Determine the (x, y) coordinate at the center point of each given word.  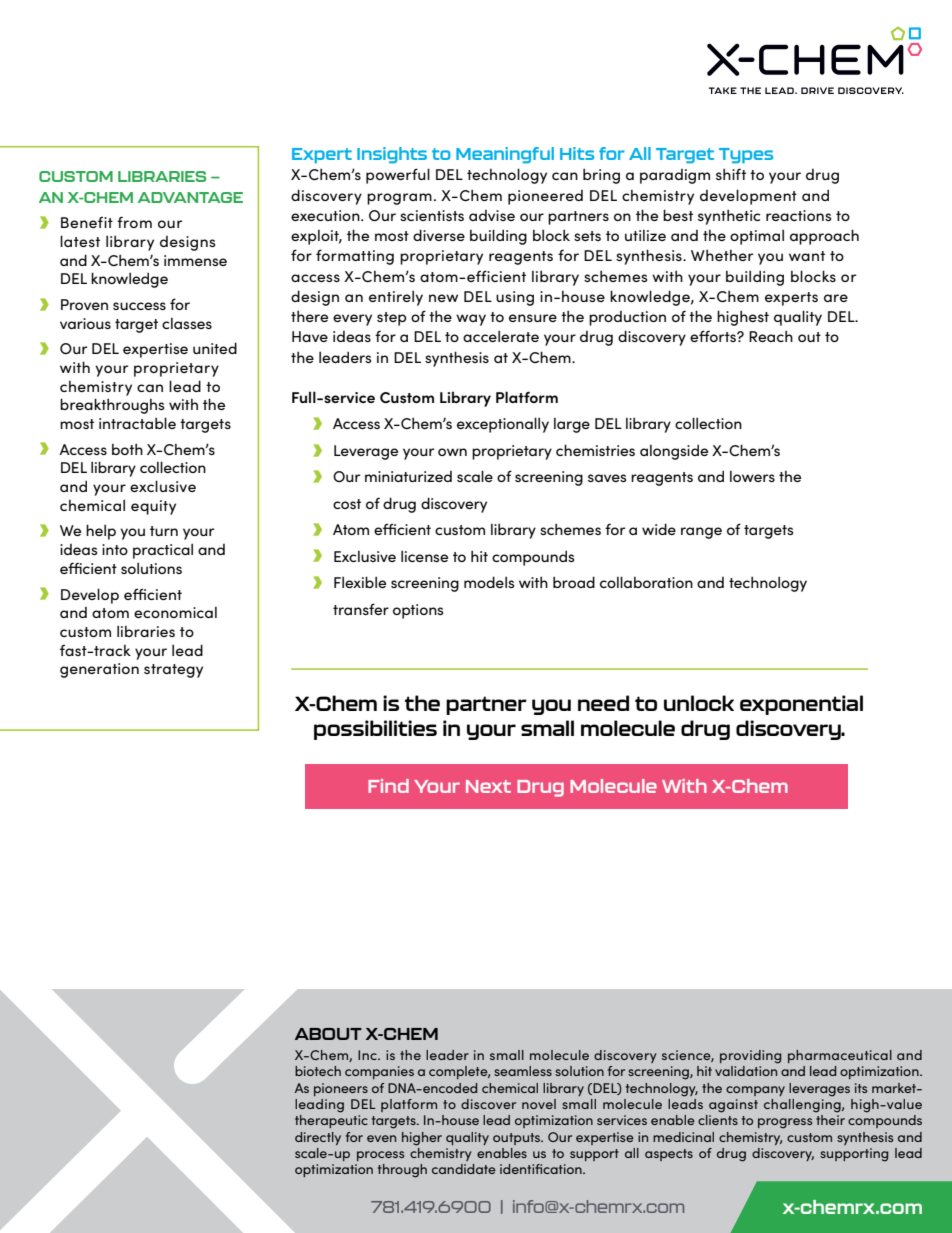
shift (731, 174)
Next (488, 786)
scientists (432, 215)
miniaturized (408, 476)
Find (388, 786)
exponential (801, 705)
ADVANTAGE (190, 197)
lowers (752, 476)
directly (318, 1138)
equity (153, 507)
